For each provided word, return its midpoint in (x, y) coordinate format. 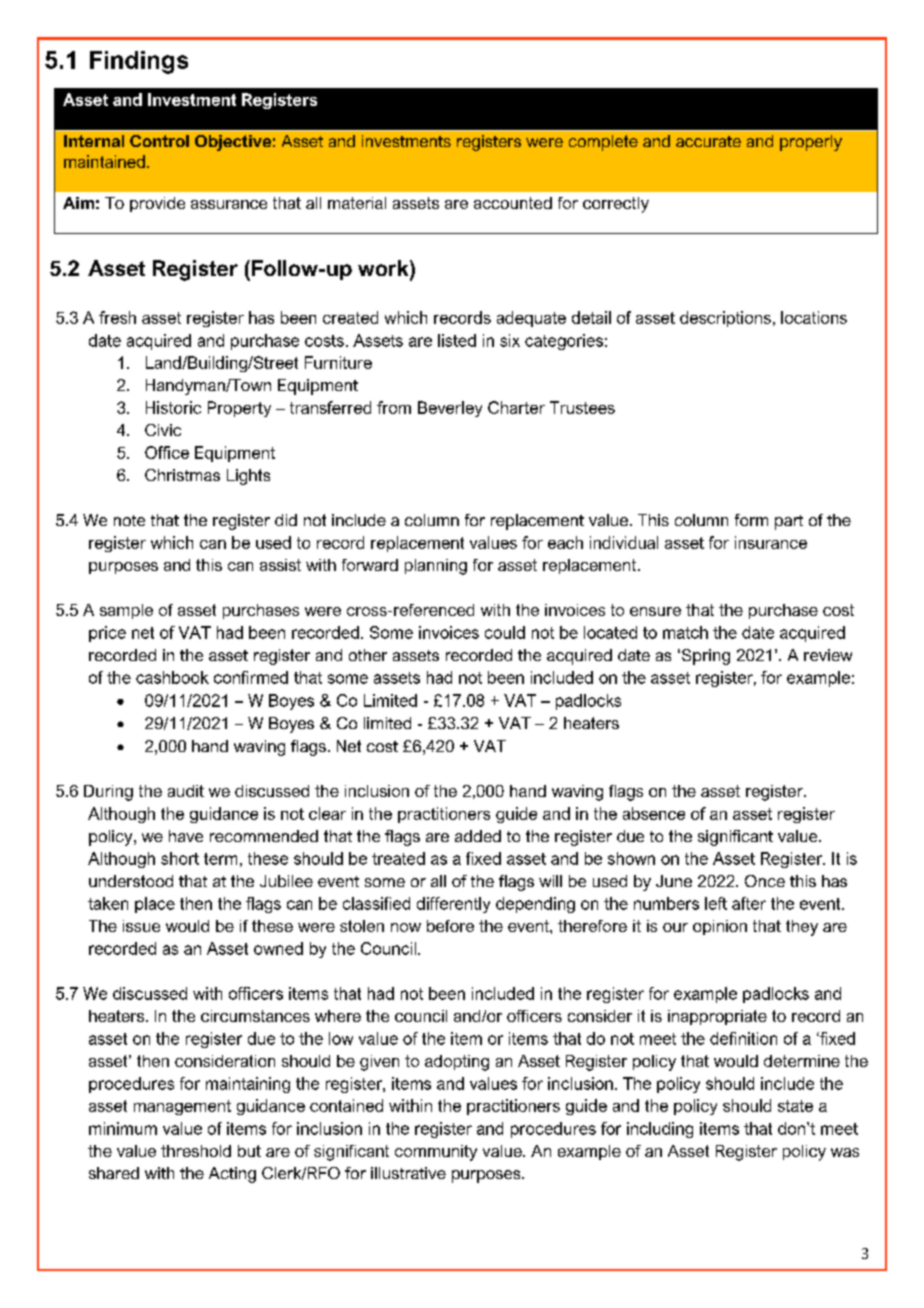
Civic (163, 430)
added (478, 836)
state (795, 1106)
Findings (139, 62)
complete (603, 143)
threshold (196, 1151)
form (751, 520)
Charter (516, 407)
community (436, 1153)
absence (654, 813)
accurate (708, 141)
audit (186, 791)
